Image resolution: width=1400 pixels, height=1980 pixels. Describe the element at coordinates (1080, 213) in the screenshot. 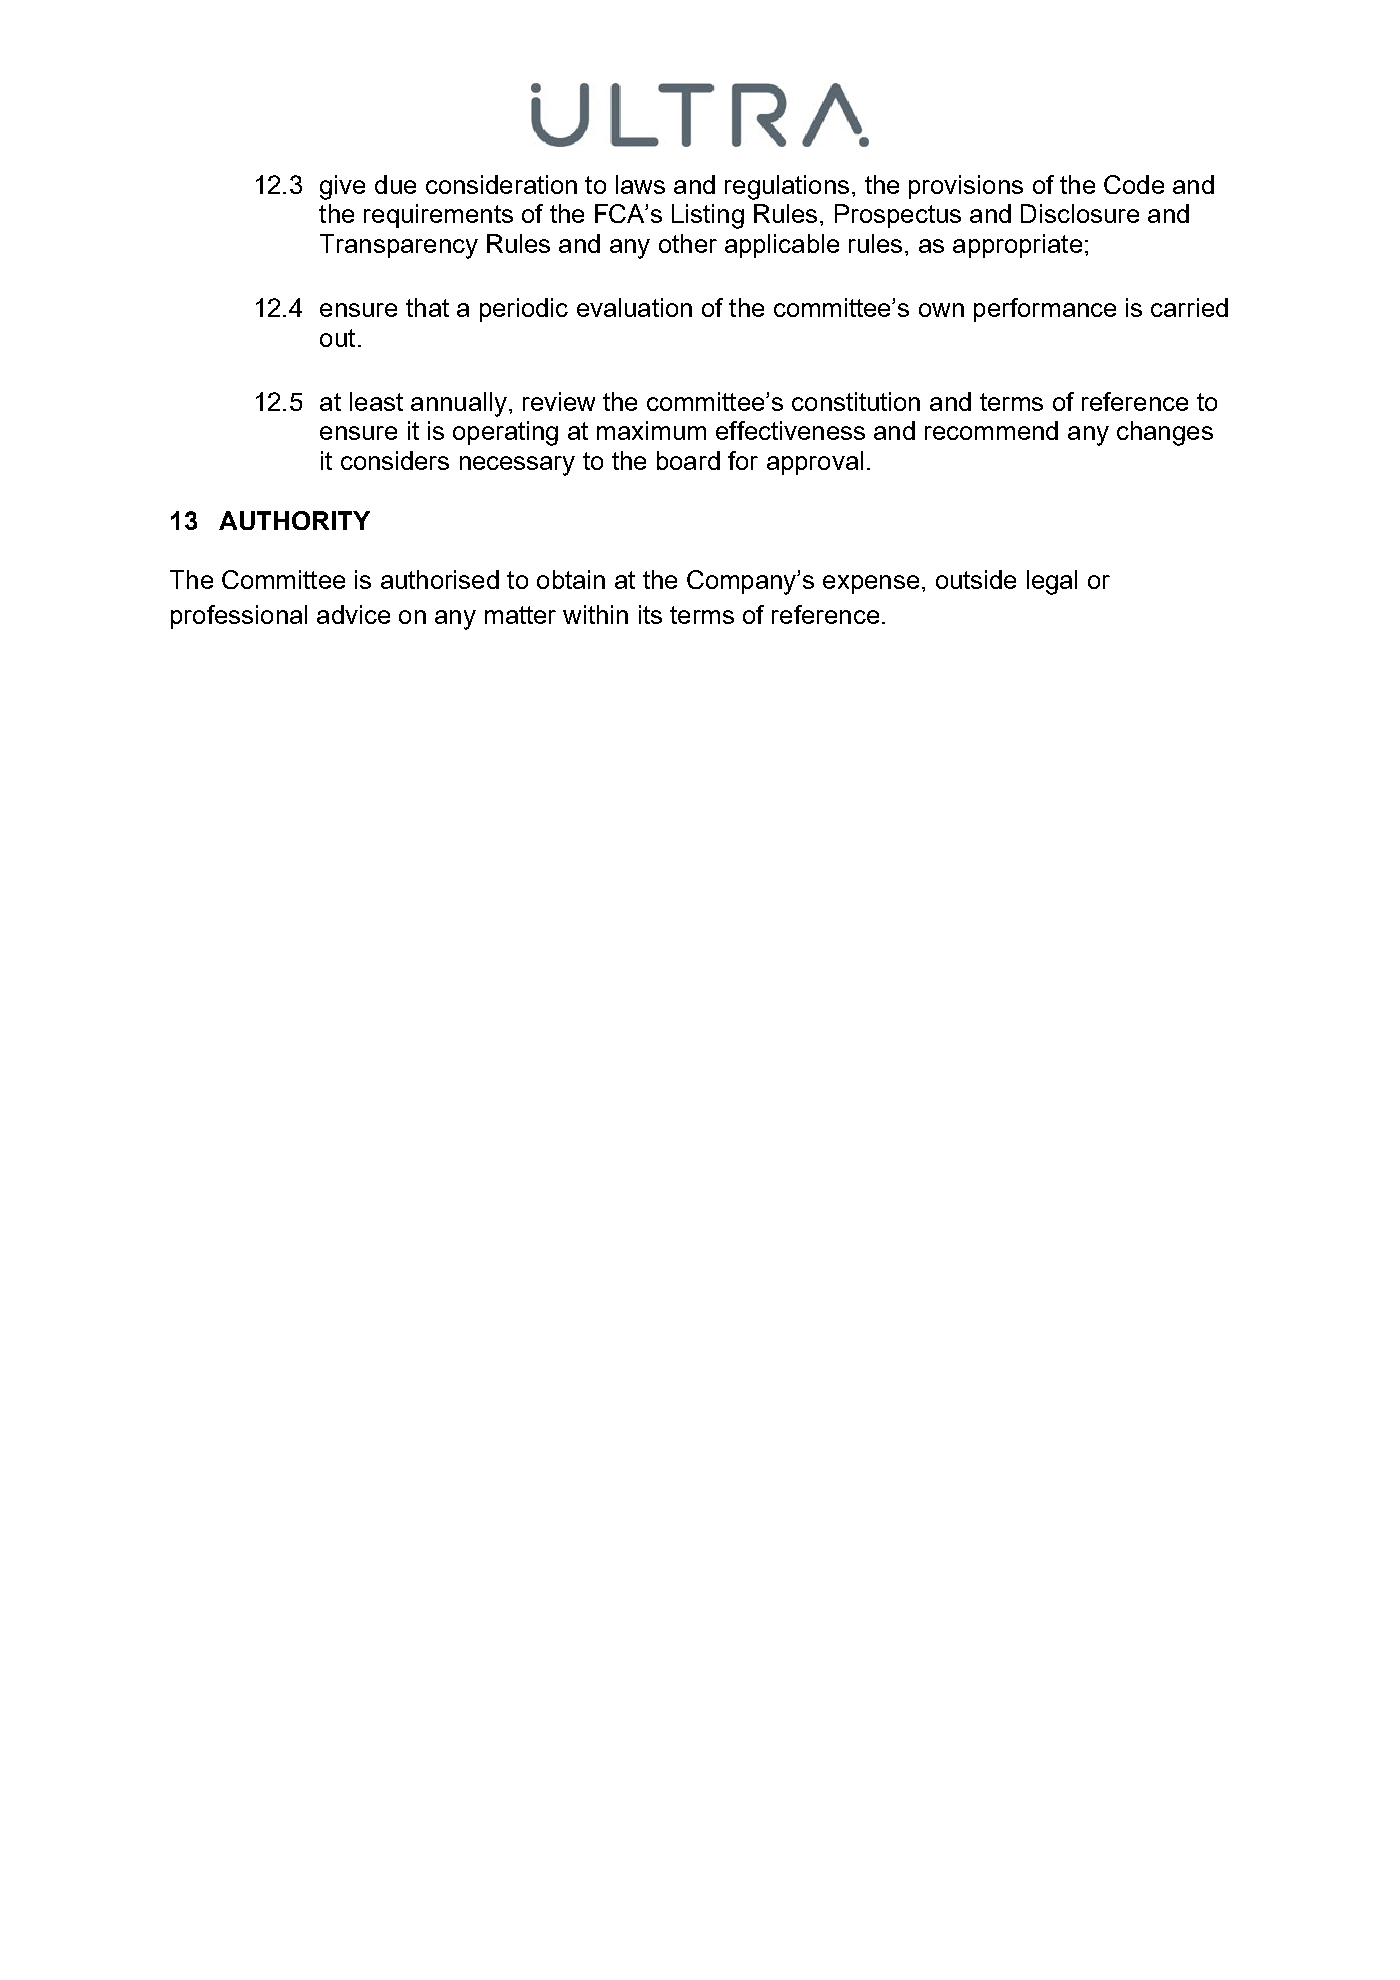

I see `Disclosure` at that location.
